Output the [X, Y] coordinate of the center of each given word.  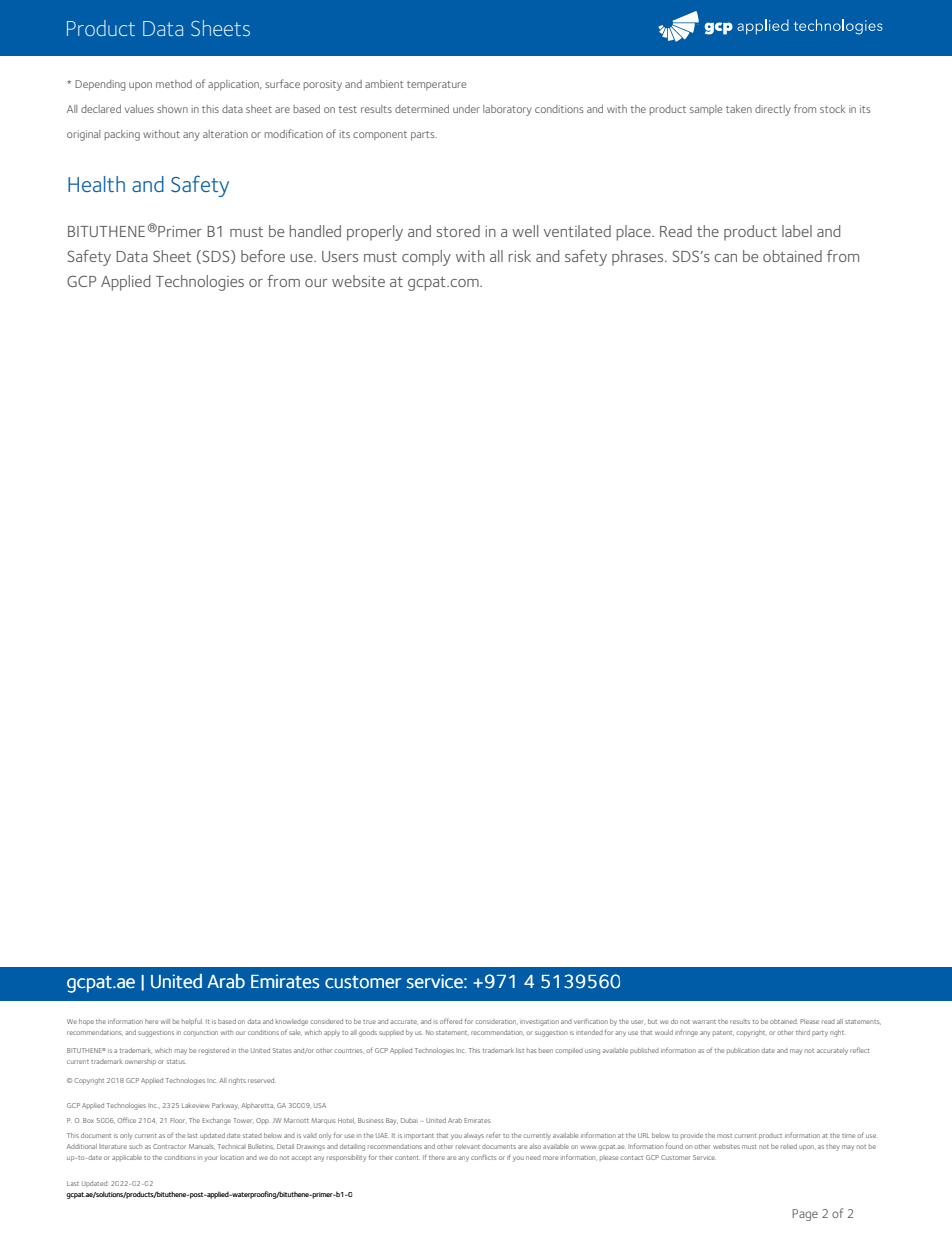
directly [773, 110]
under [466, 109]
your [211, 1159]
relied [789, 1146]
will [165, 1021]
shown [172, 109]
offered [451, 1021]
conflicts [483, 1157]
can [725, 258]
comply [426, 258]
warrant [704, 1022]
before [263, 256]
